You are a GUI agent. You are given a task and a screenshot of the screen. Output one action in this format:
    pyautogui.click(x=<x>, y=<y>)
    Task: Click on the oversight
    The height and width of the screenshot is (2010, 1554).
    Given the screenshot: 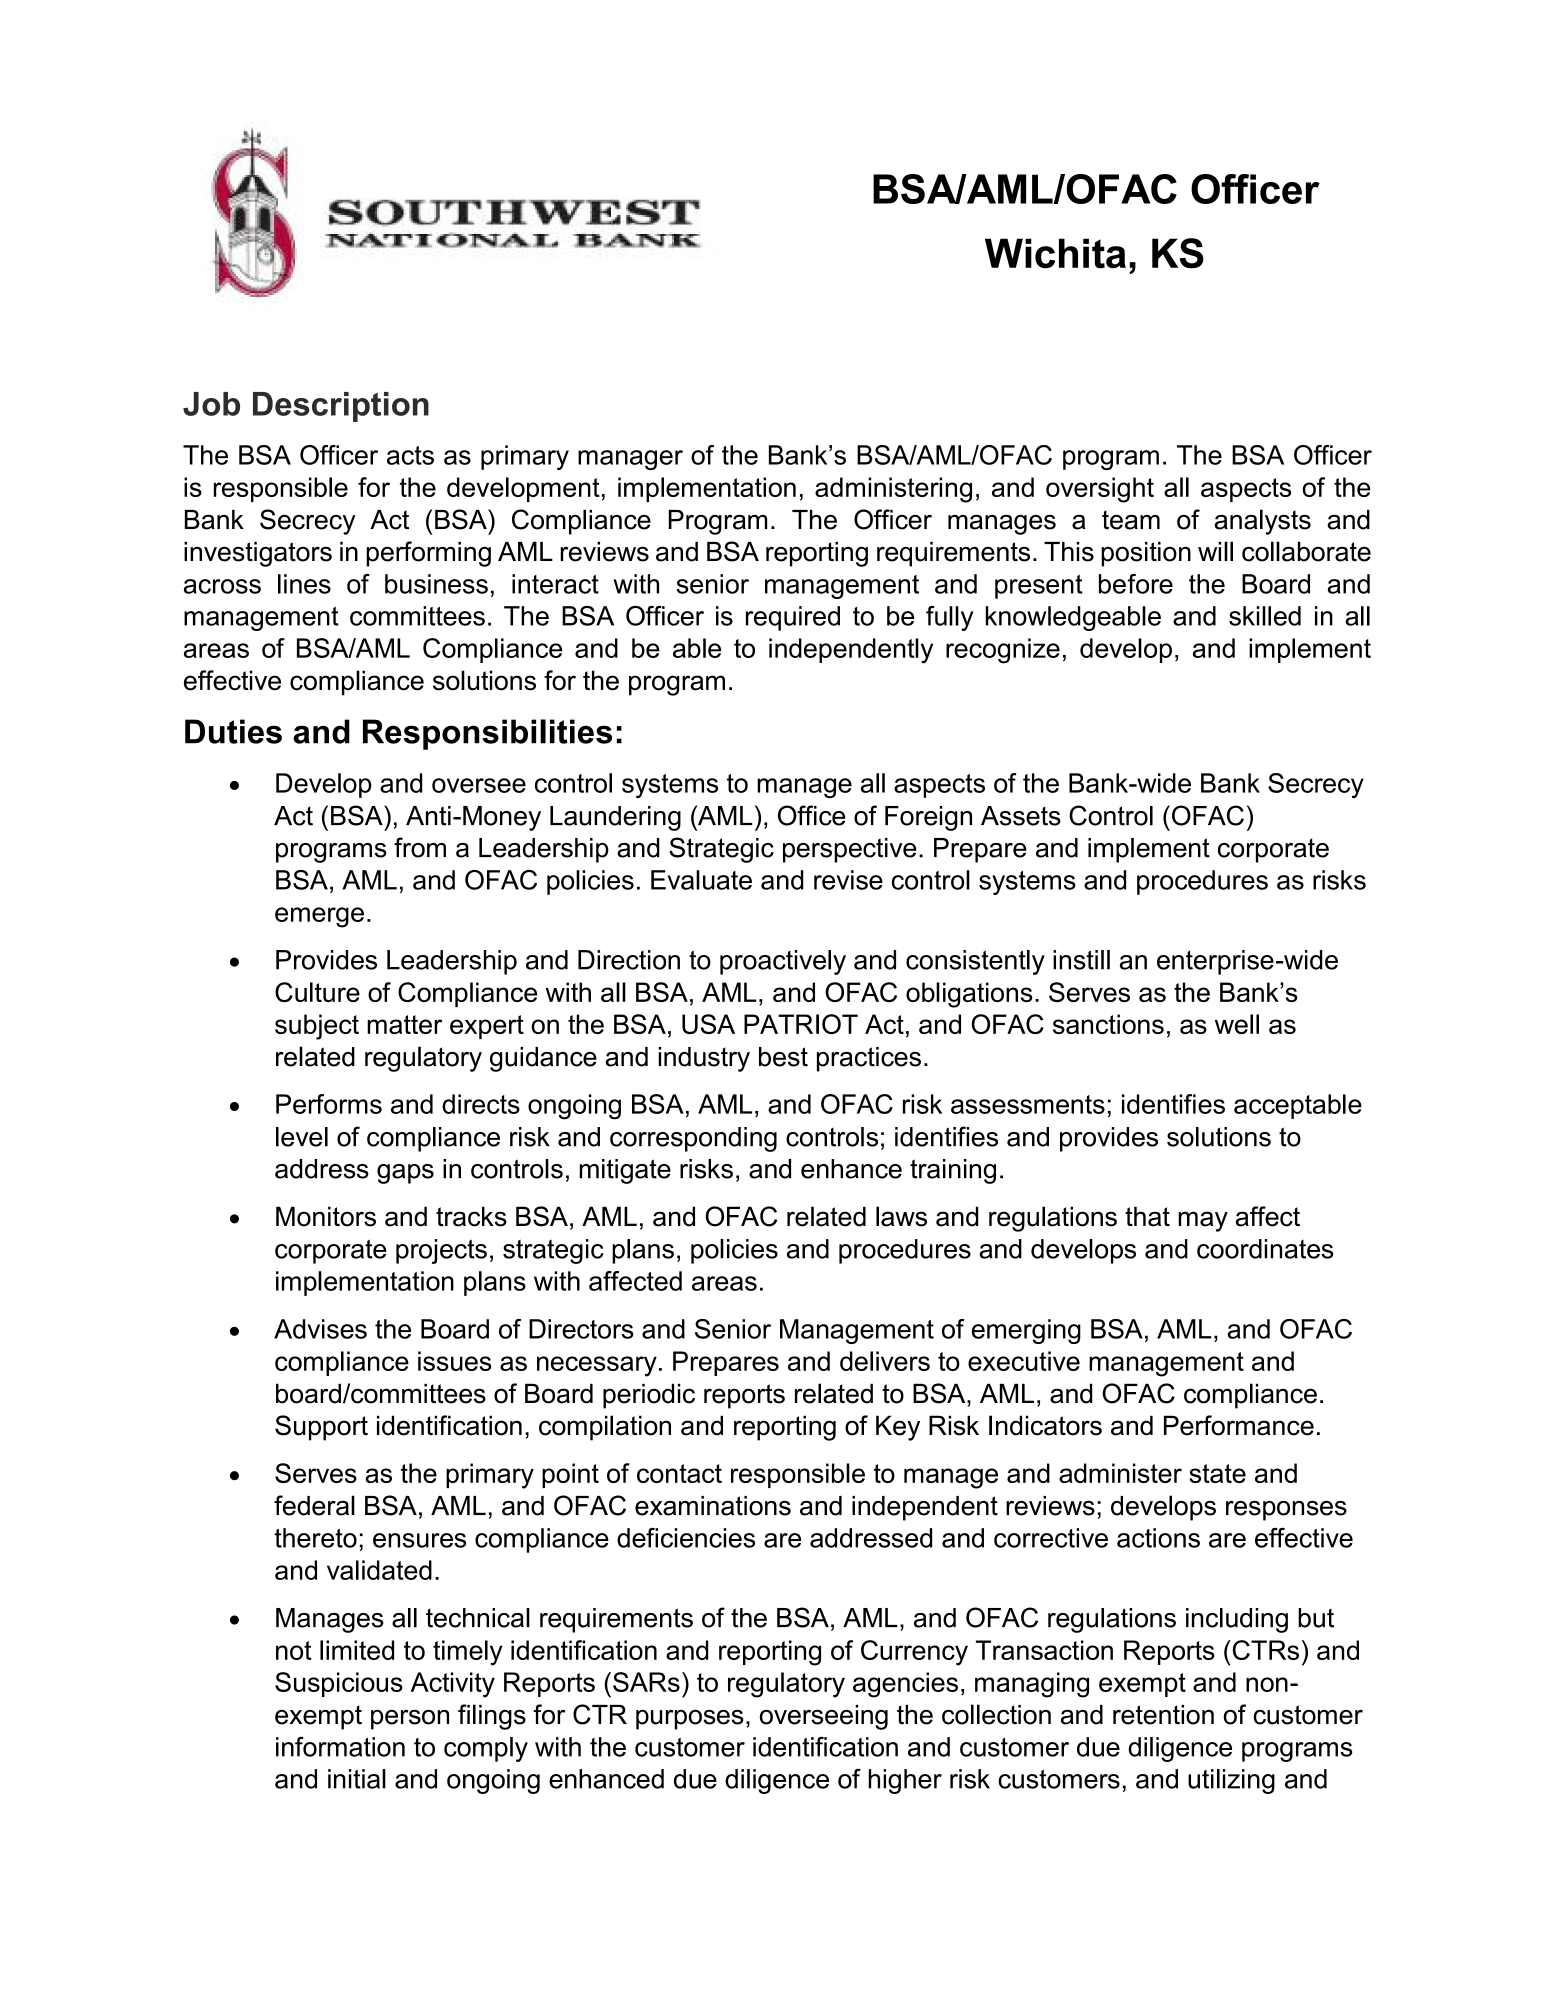 What is the action you would take?
    pyautogui.click(x=1100, y=490)
